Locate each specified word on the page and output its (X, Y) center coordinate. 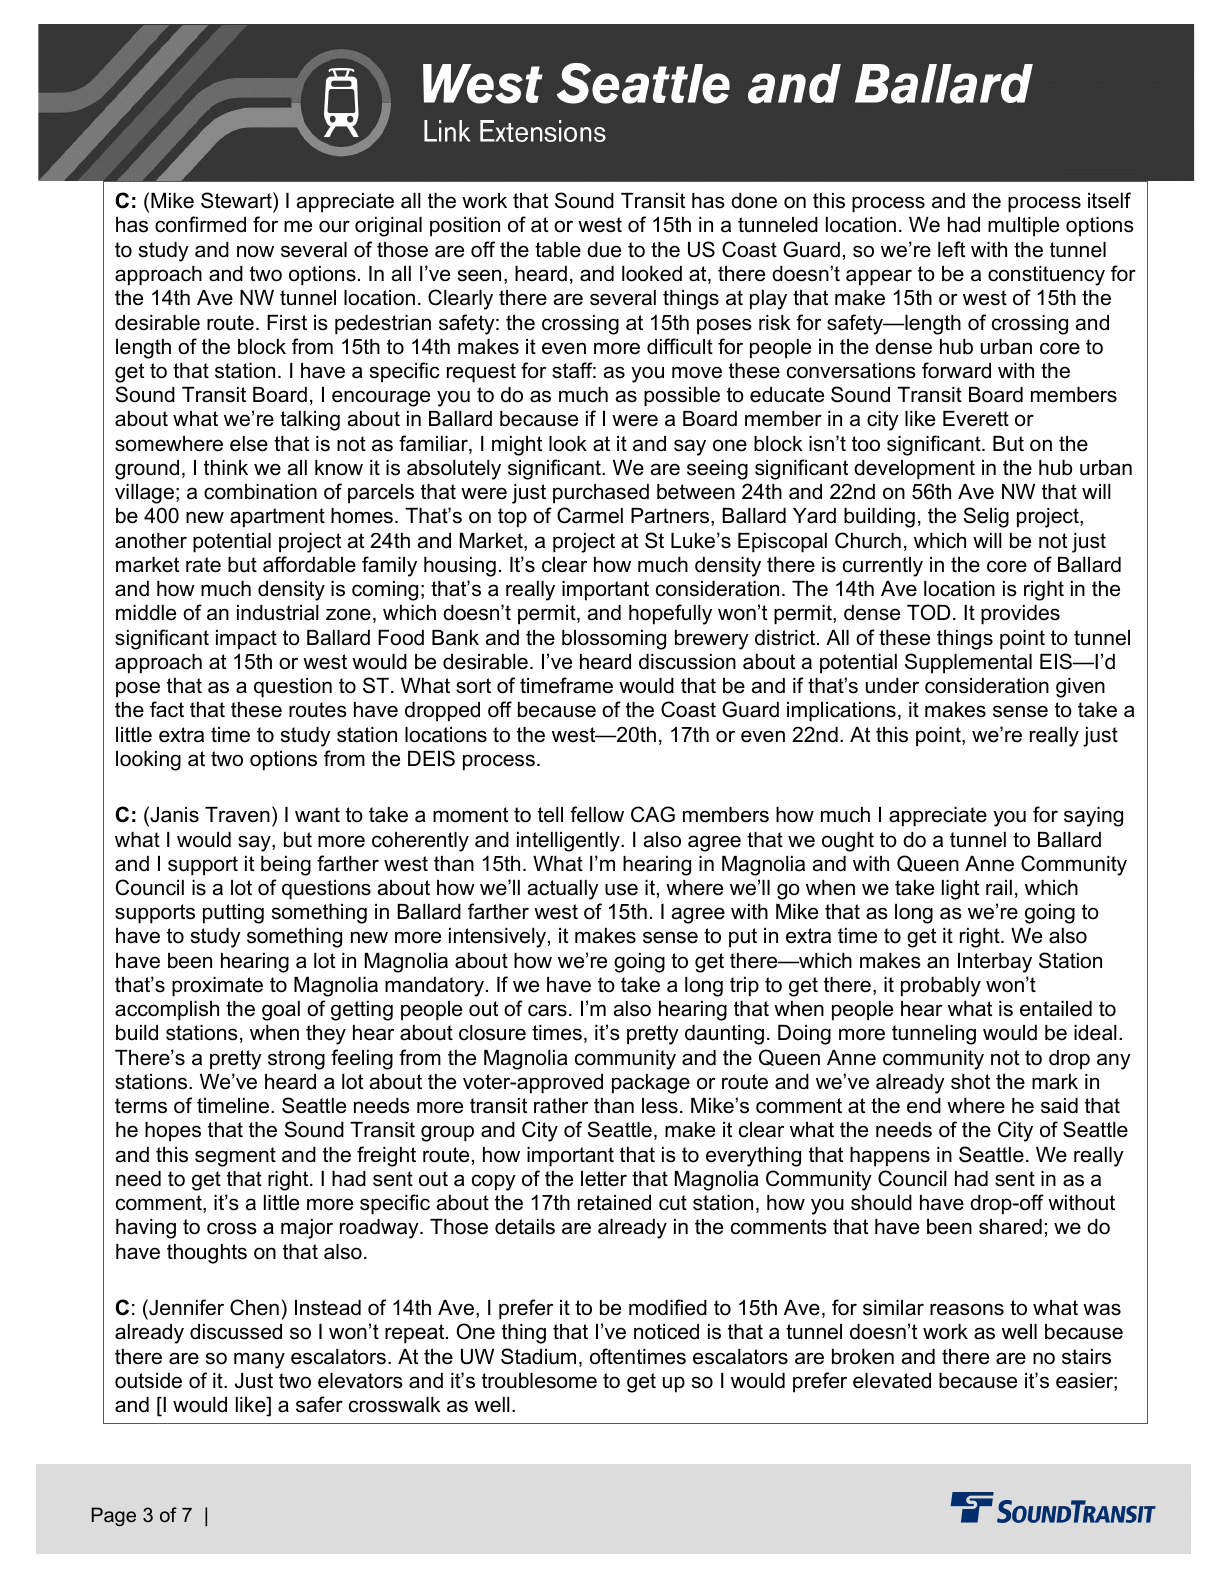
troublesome (539, 1381)
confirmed (200, 224)
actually (563, 890)
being (286, 866)
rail (999, 888)
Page (114, 1516)
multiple (1023, 227)
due (604, 250)
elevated (892, 1381)
